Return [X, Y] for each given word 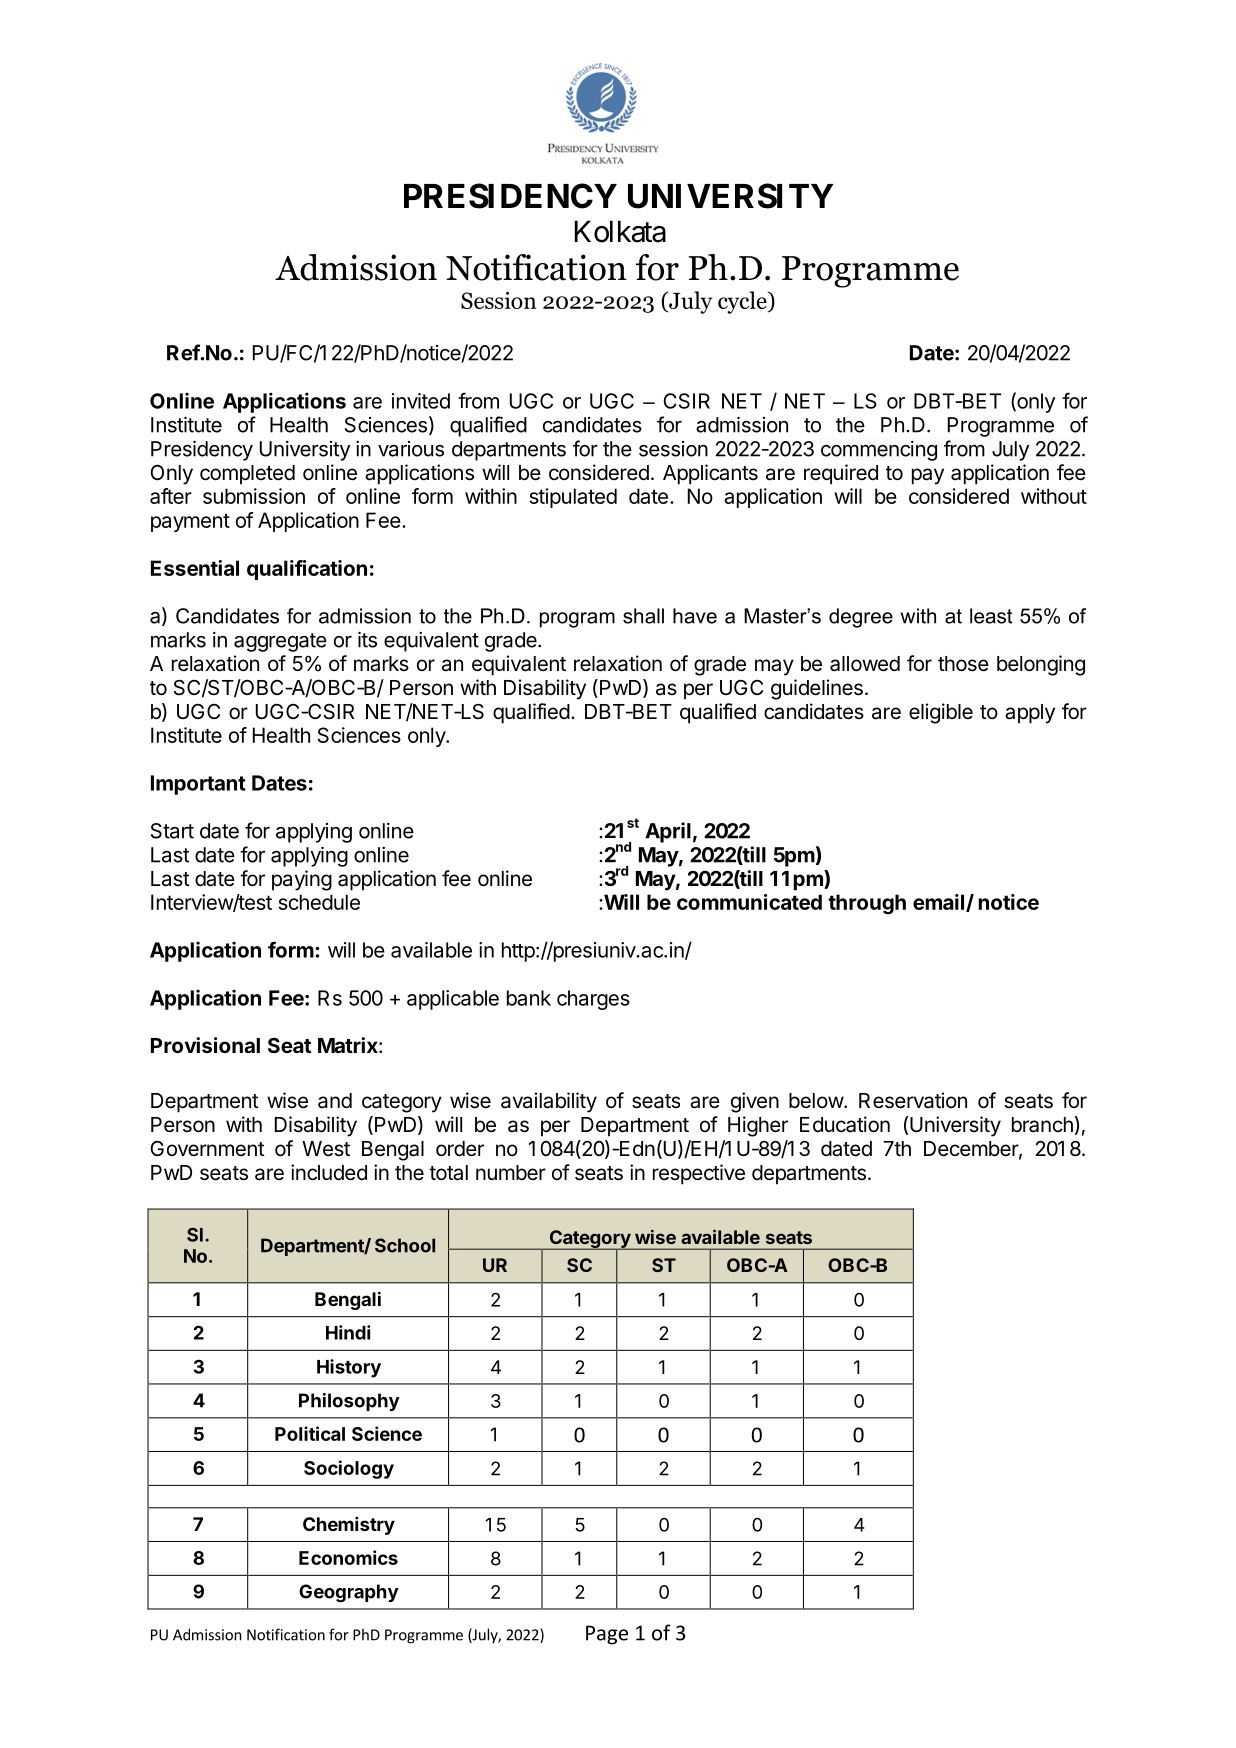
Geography [349, 1593]
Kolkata [620, 231]
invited [421, 401]
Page [607, 1635]
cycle [743, 302]
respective [699, 1174]
